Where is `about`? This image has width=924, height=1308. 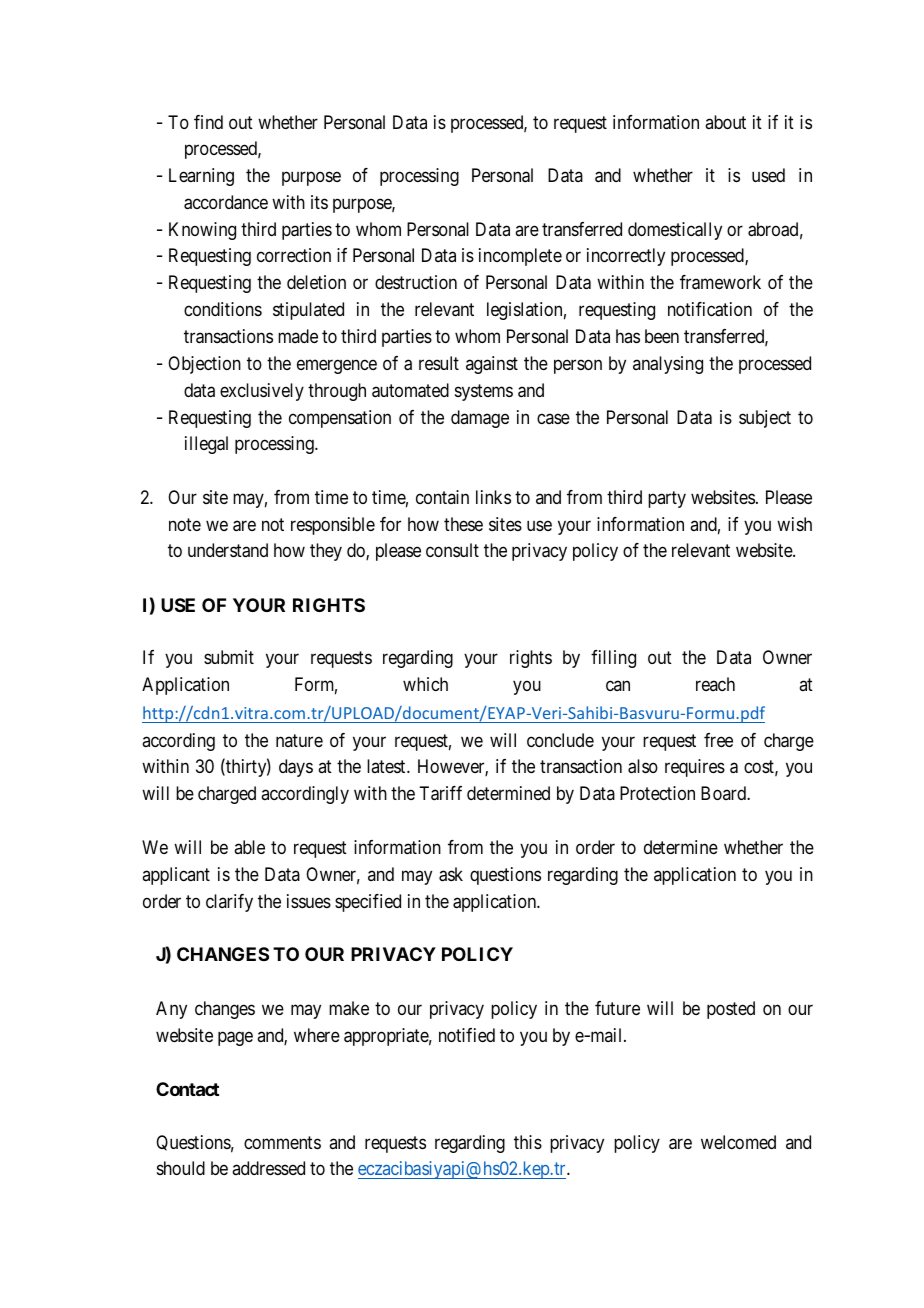 about is located at coordinates (725, 122).
